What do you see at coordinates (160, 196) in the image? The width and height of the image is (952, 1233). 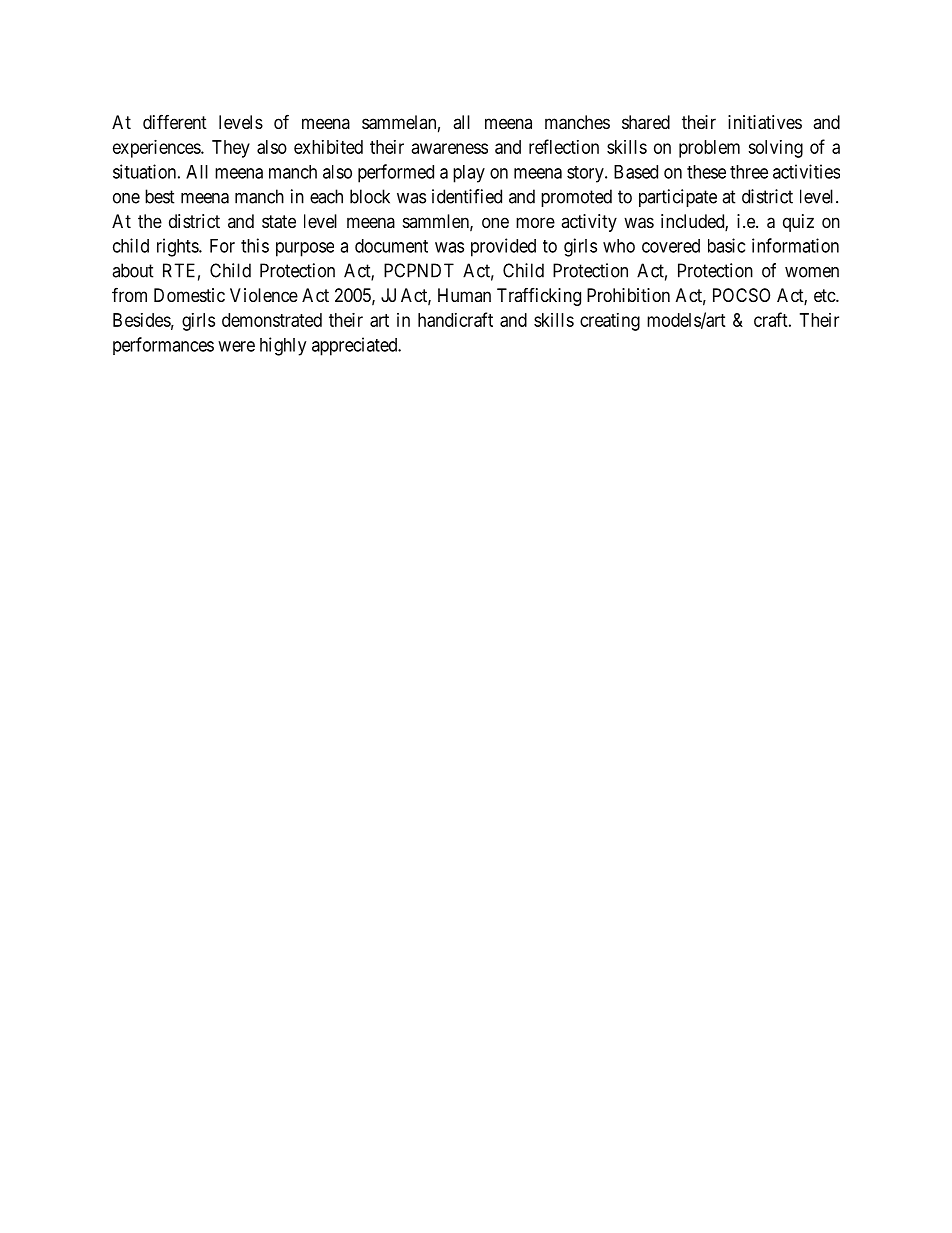 I see `best` at bounding box center [160, 196].
